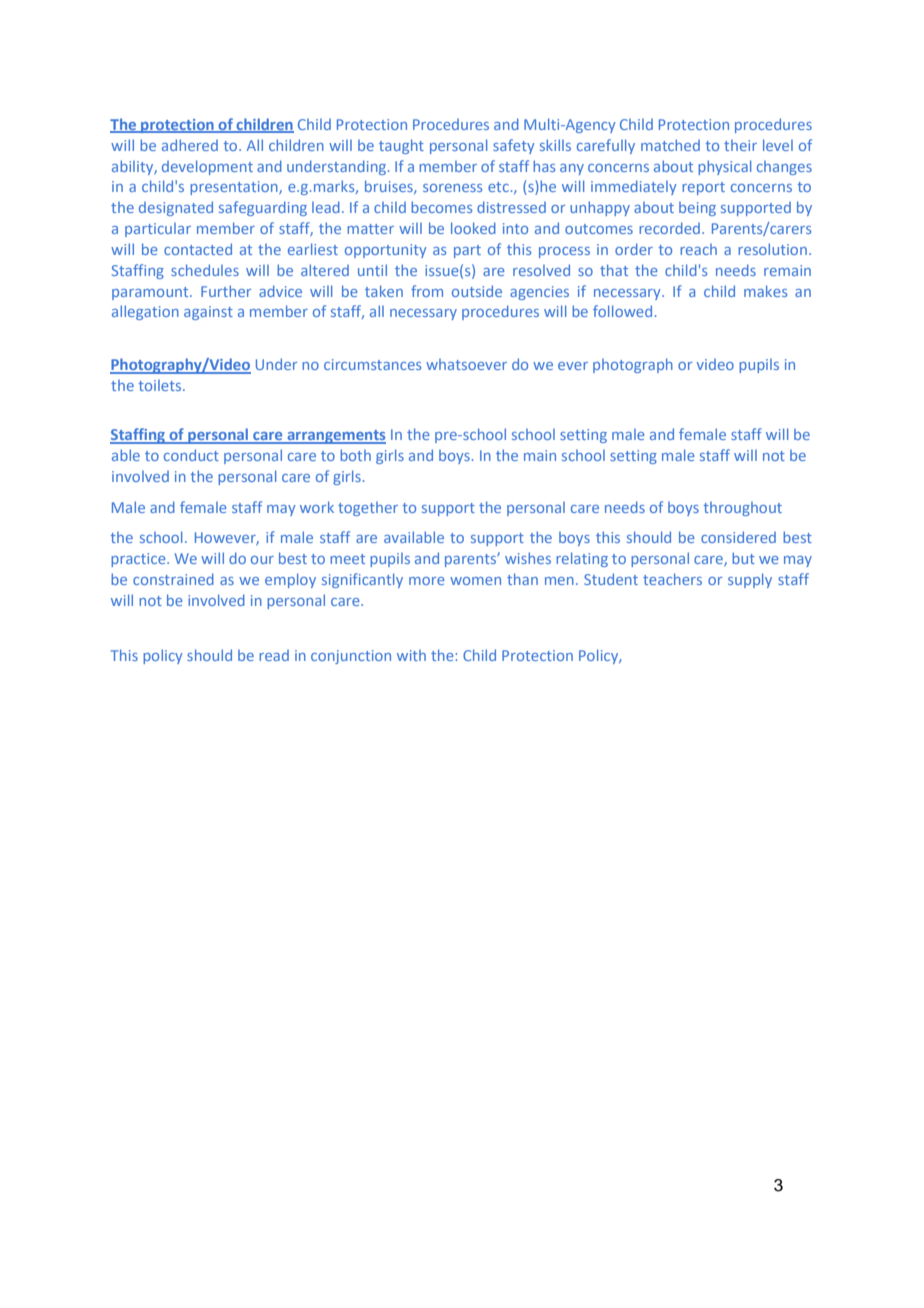 Image resolution: width=924 pixels, height=1308 pixels. Describe the element at coordinates (368, 509) in the screenshot. I see `together` at that location.
